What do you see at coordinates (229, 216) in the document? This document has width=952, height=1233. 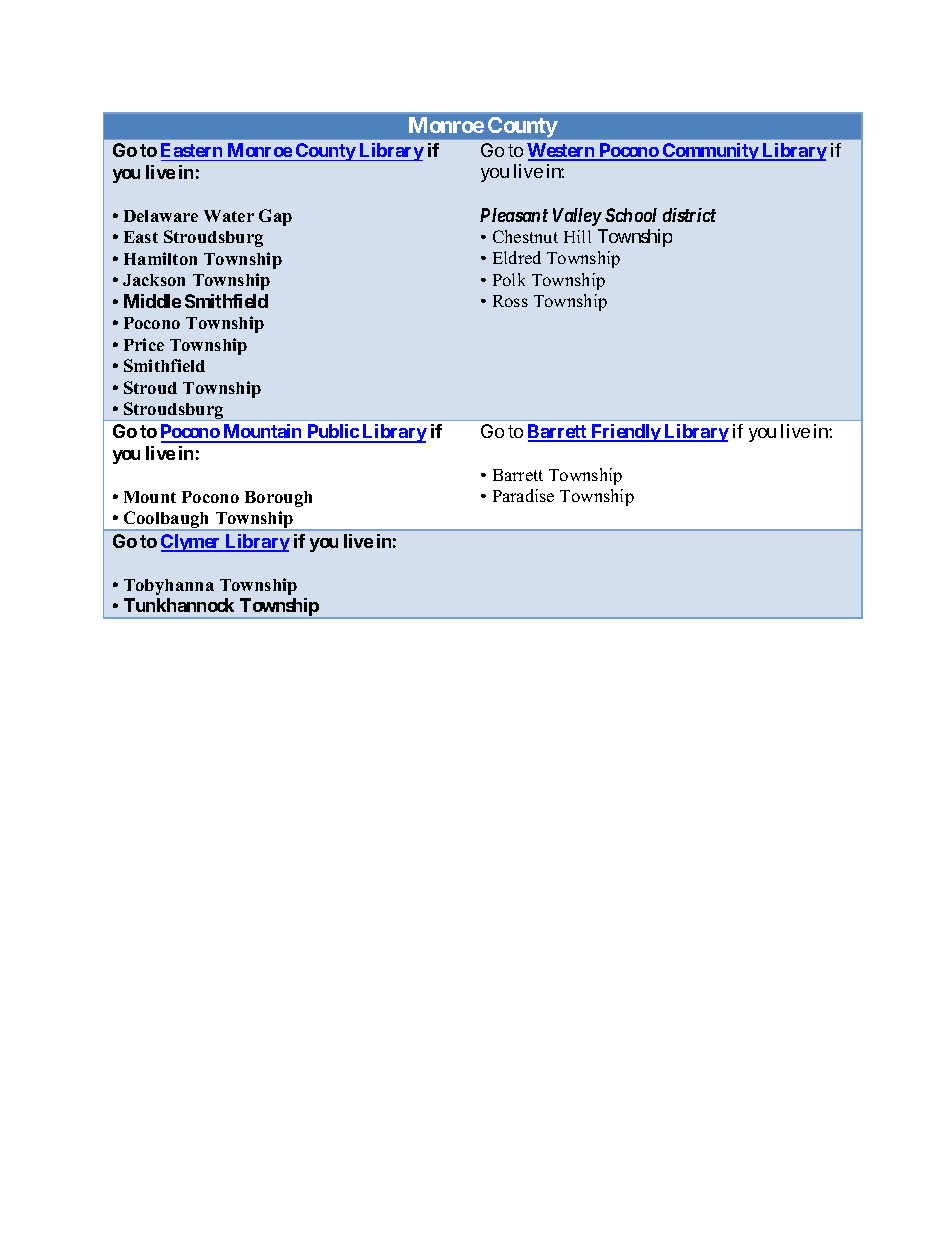 I see `Water` at bounding box center [229, 216].
